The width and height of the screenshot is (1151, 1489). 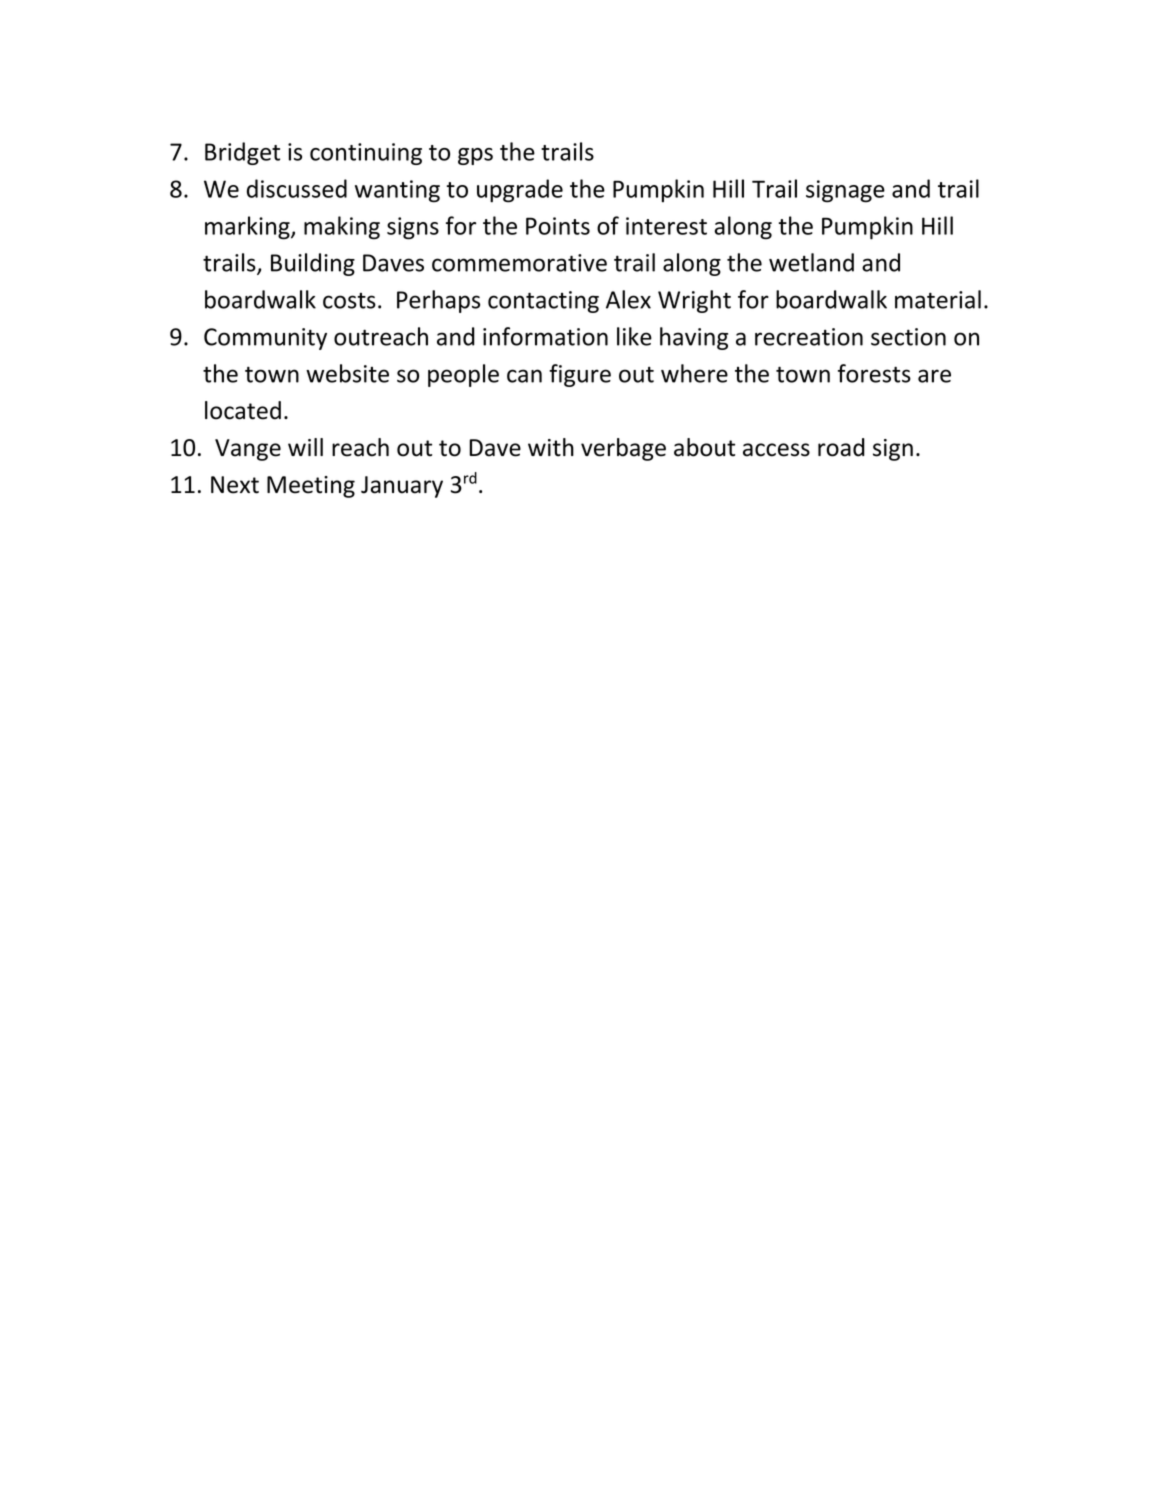 What do you see at coordinates (311, 487) in the screenshot?
I see `Meeting` at bounding box center [311, 487].
